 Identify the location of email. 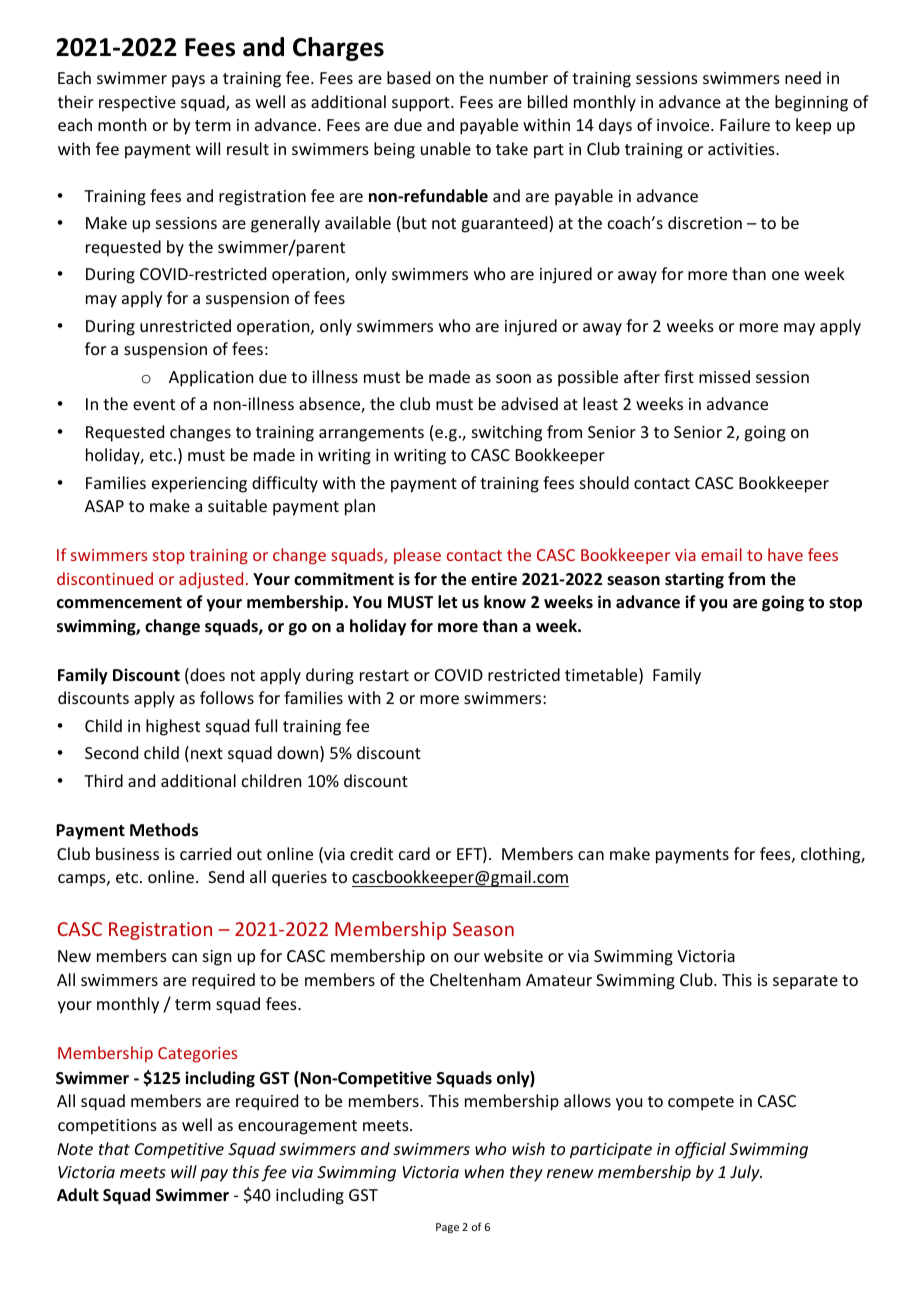
(721, 554).
